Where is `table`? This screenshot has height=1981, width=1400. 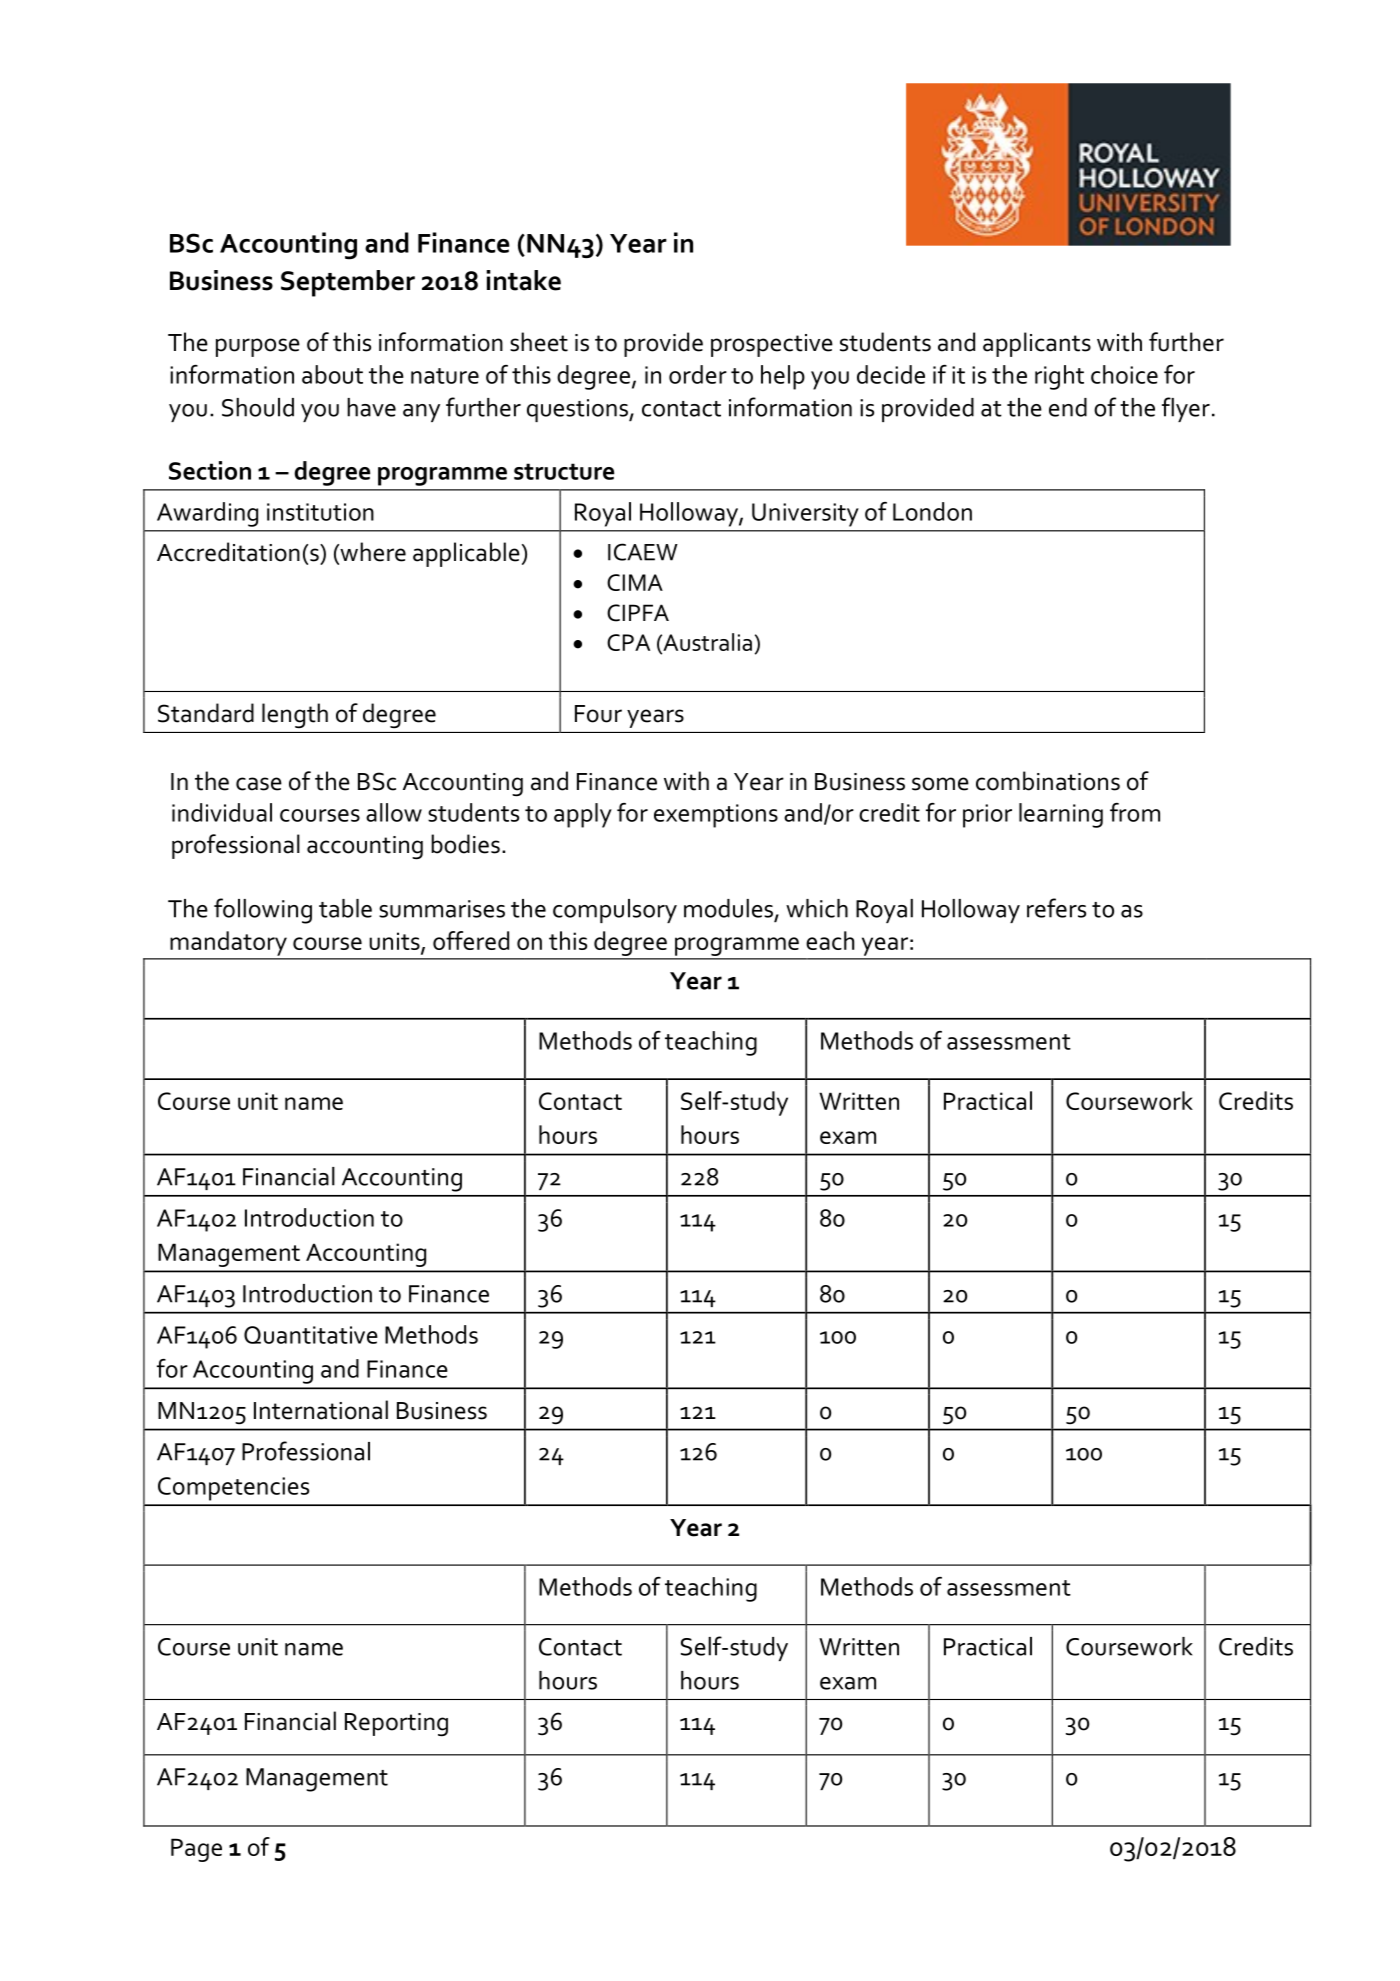
table is located at coordinates (345, 908).
